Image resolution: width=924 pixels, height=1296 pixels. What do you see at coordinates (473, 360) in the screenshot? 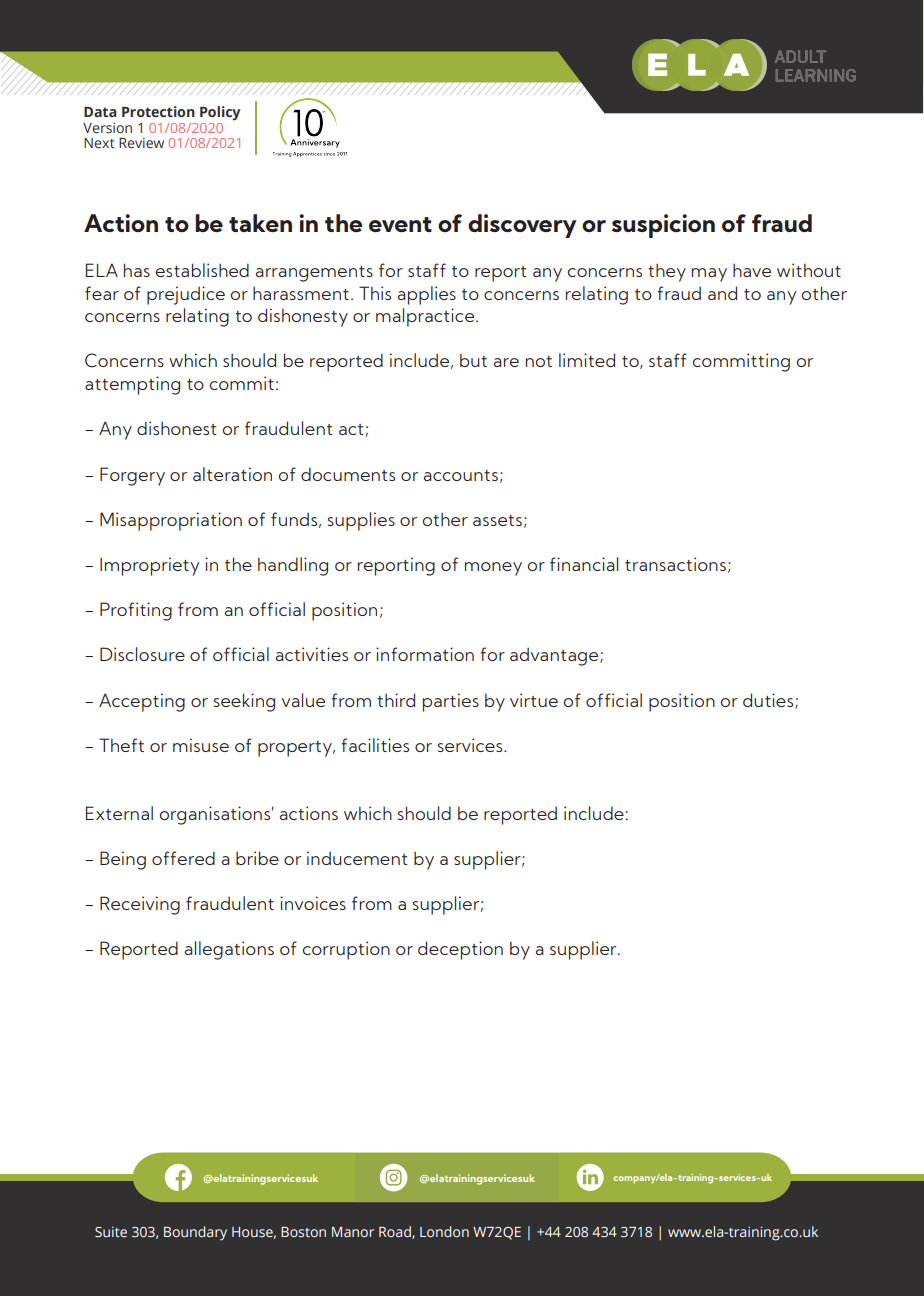
I see `but` at bounding box center [473, 360].
